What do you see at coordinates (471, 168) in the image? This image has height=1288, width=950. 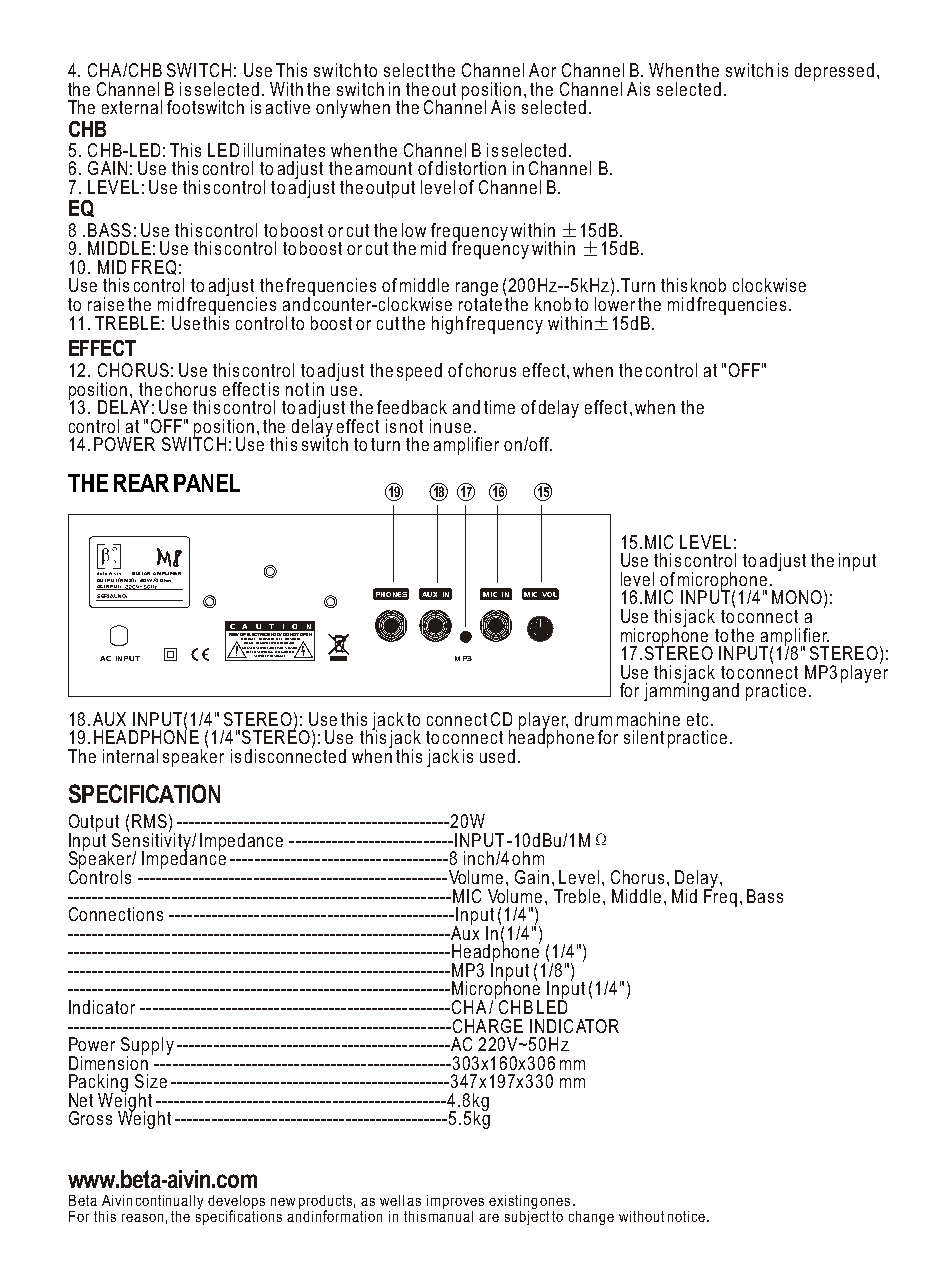 I see `distortion` at bounding box center [471, 168].
